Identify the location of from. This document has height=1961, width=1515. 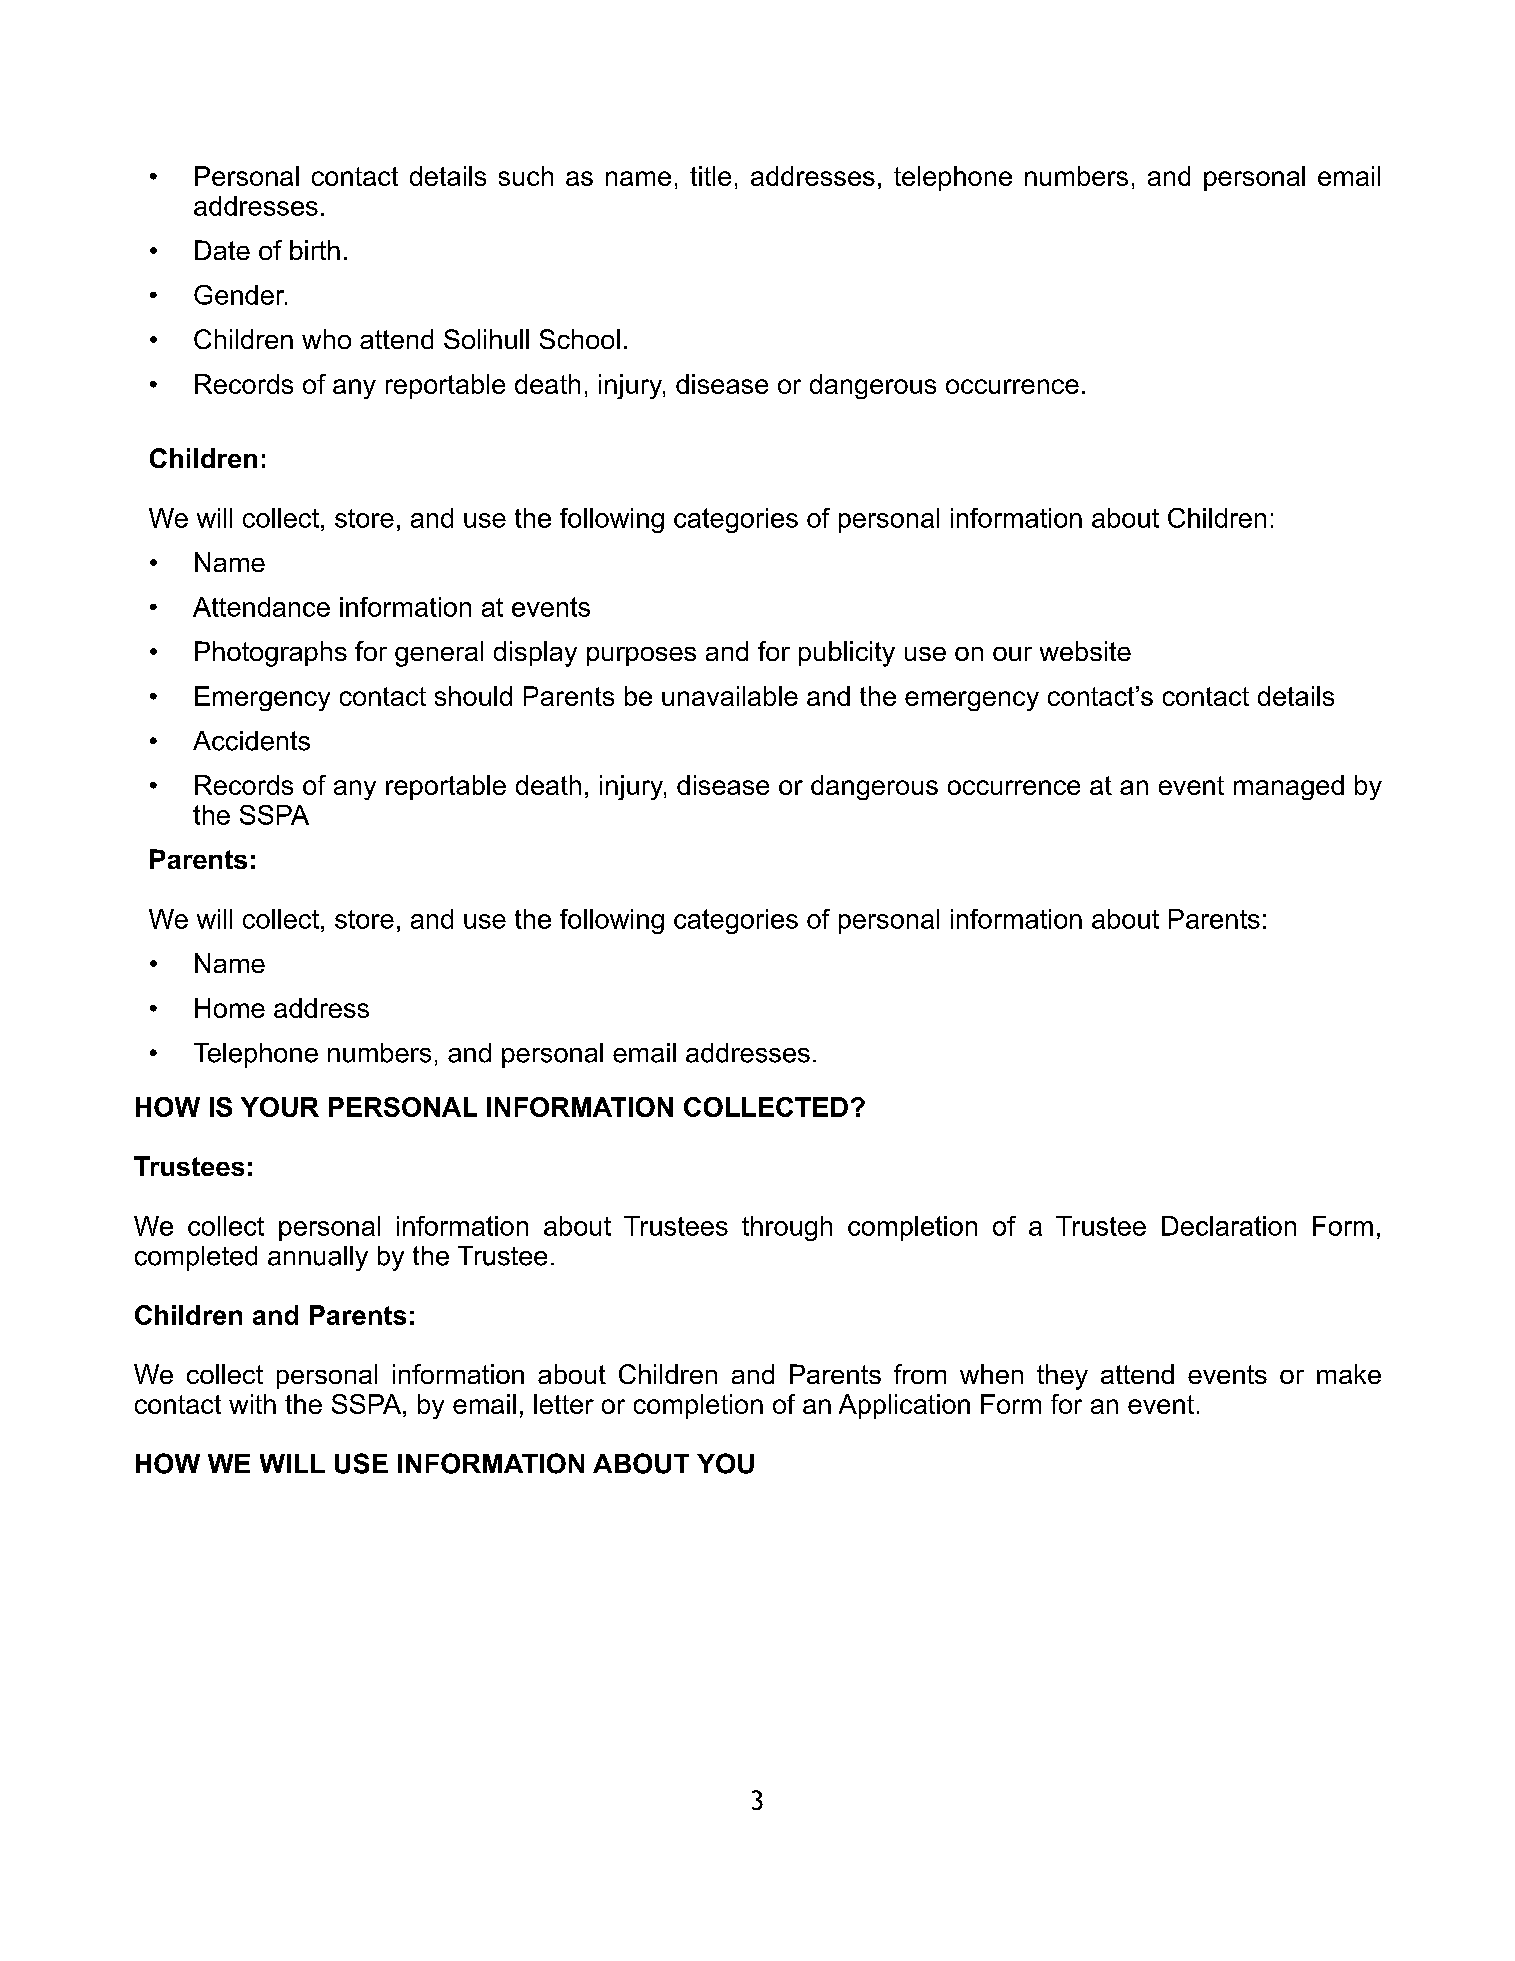
(920, 1374).
